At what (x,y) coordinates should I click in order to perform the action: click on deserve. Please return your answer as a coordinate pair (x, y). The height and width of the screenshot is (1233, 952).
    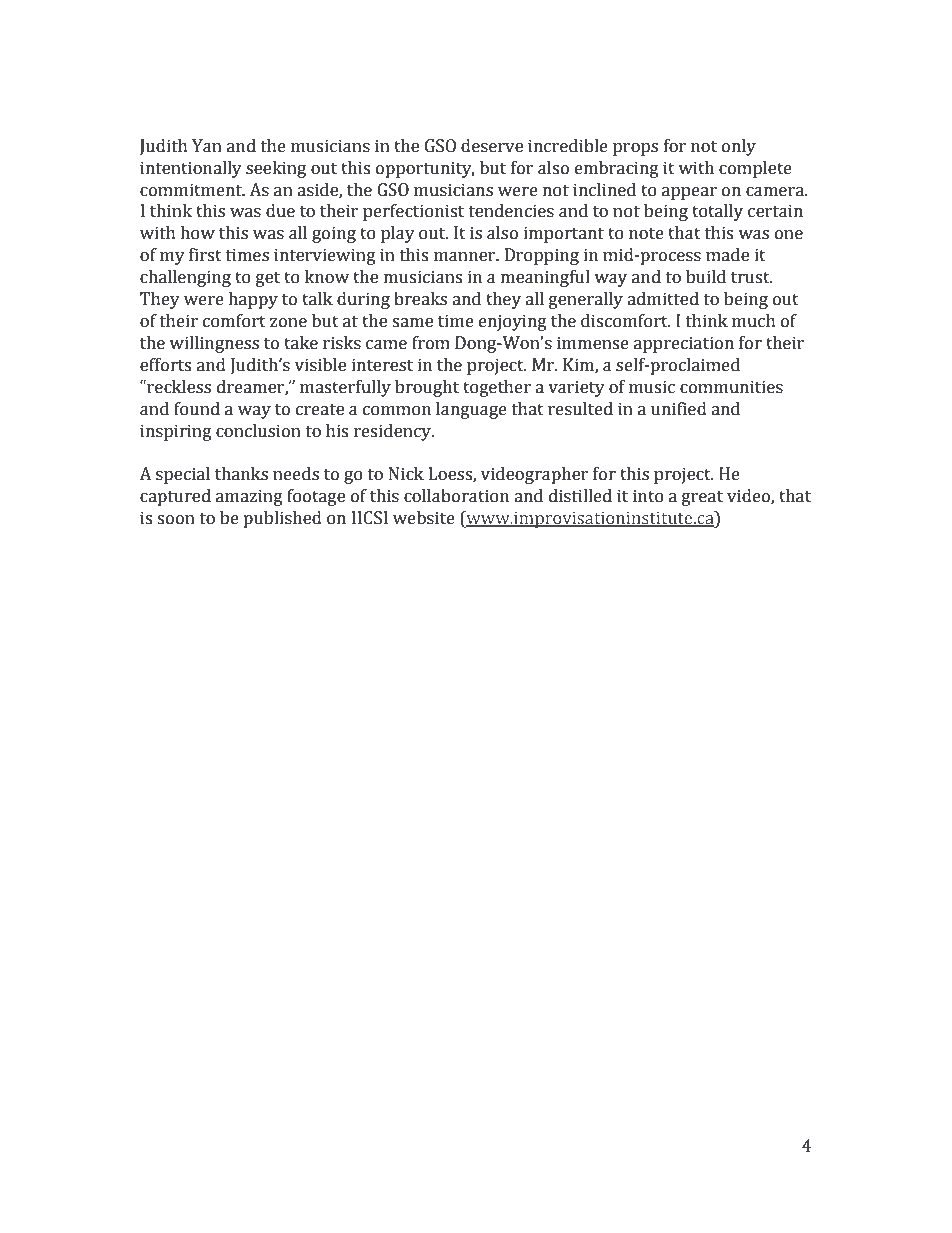
    Looking at the image, I should click on (492, 146).
